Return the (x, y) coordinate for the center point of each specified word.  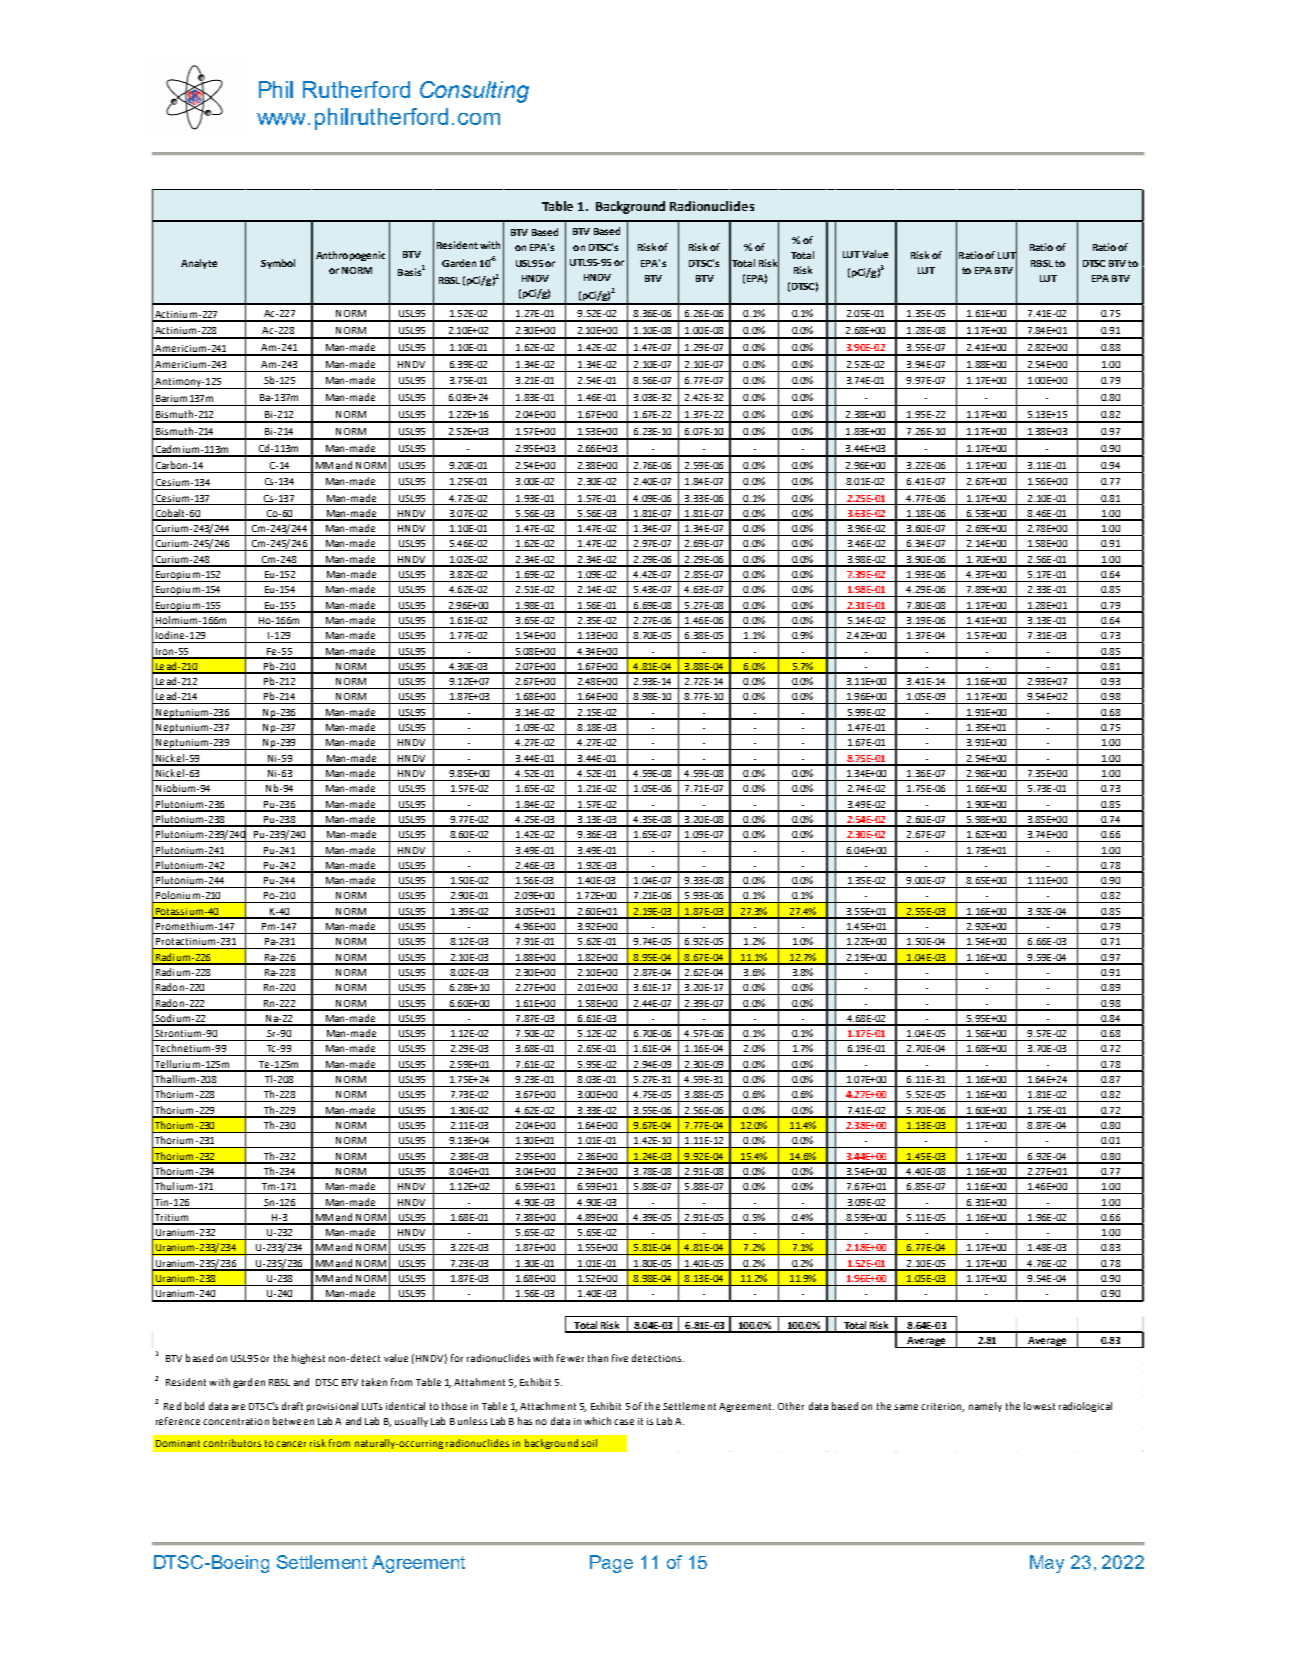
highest (308, 1359)
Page (611, 1564)
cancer (291, 1444)
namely (985, 1407)
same (906, 1407)
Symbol (278, 264)
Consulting (474, 92)
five (620, 1358)
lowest (1039, 1406)
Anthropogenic (350, 256)
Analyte (199, 264)
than (598, 1358)
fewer (570, 1358)
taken (374, 1382)
